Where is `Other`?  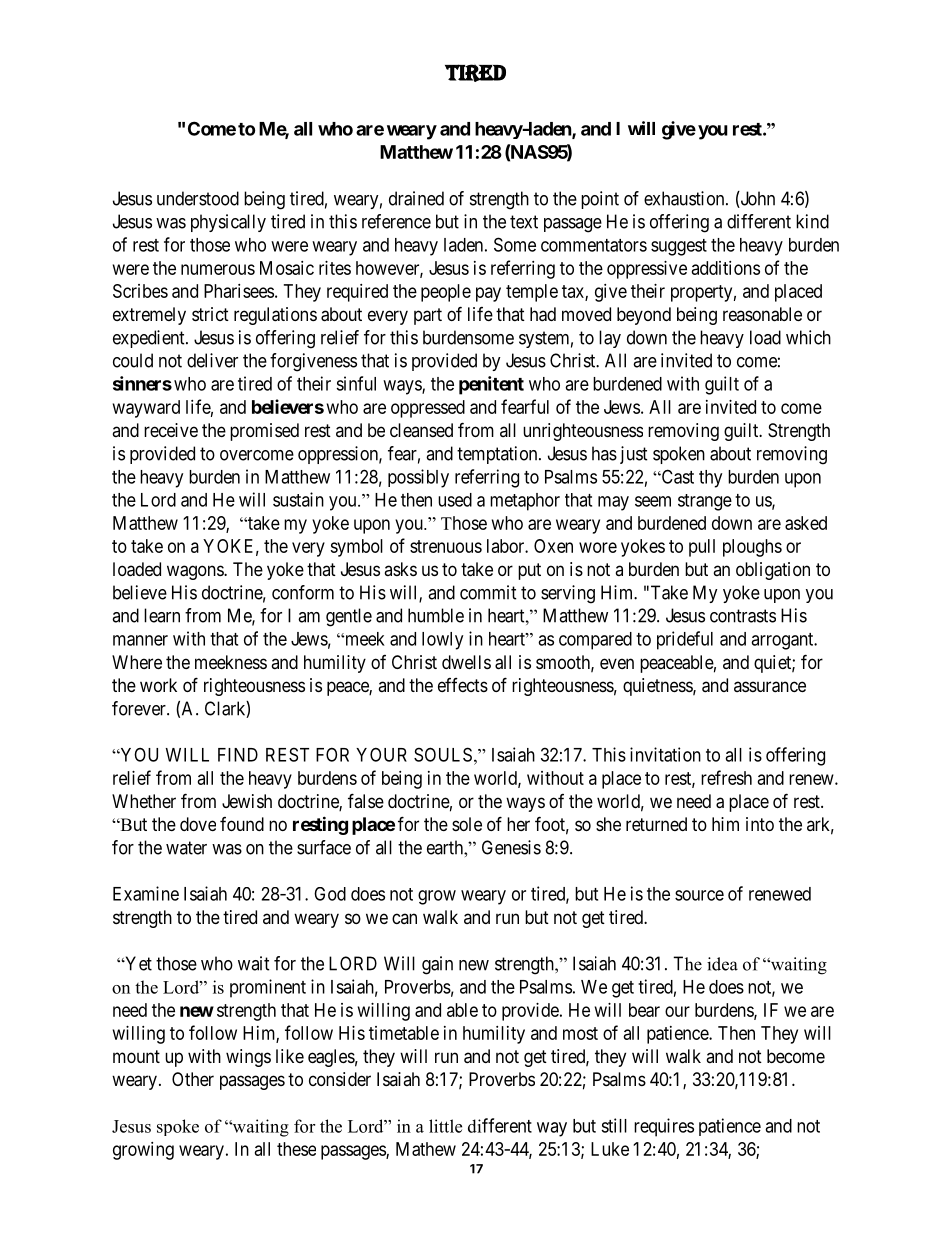 Other is located at coordinates (193, 1079).
